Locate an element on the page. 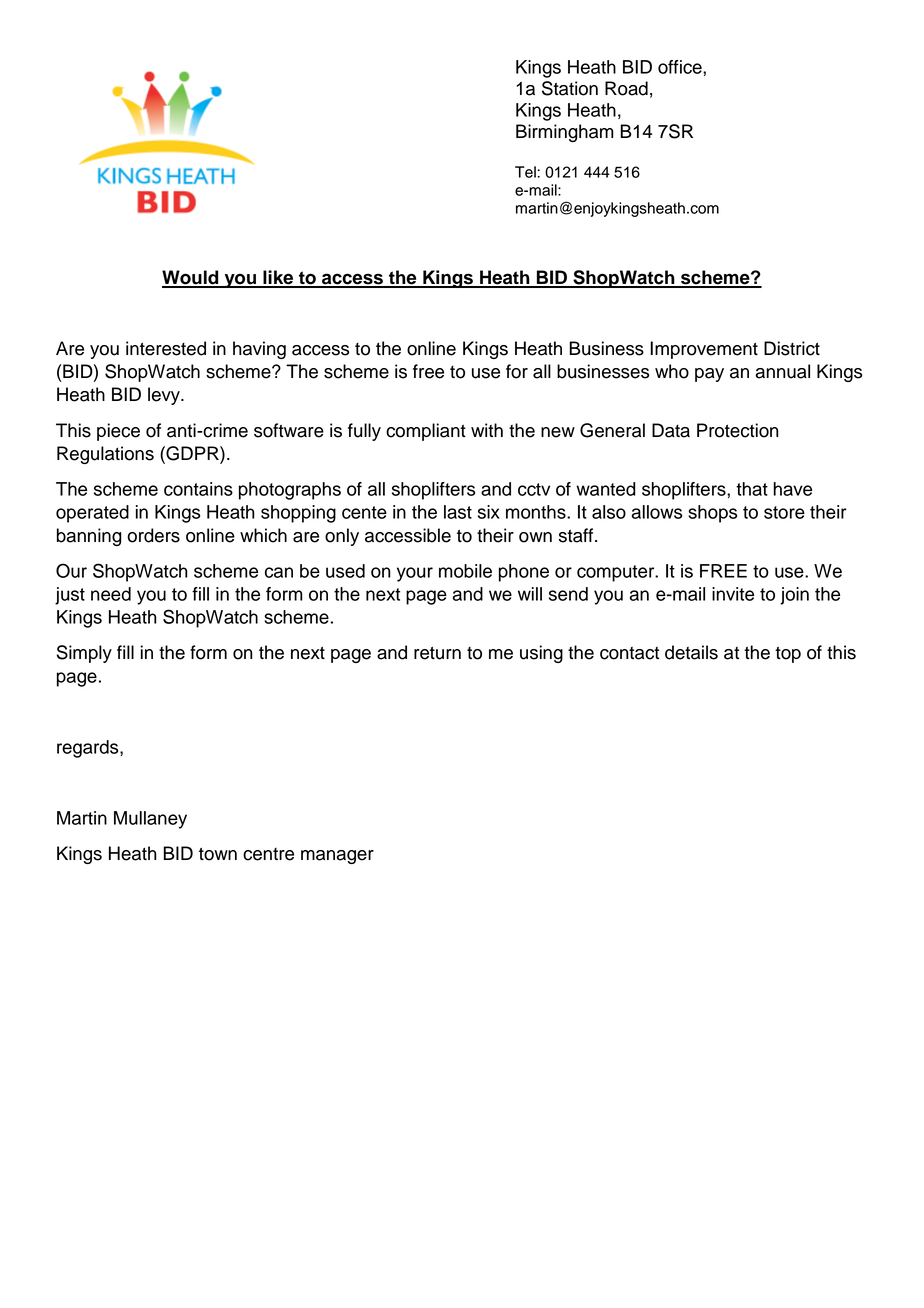 The image size is (924, 1308). Improvement is located at coordinates (704, 350).
